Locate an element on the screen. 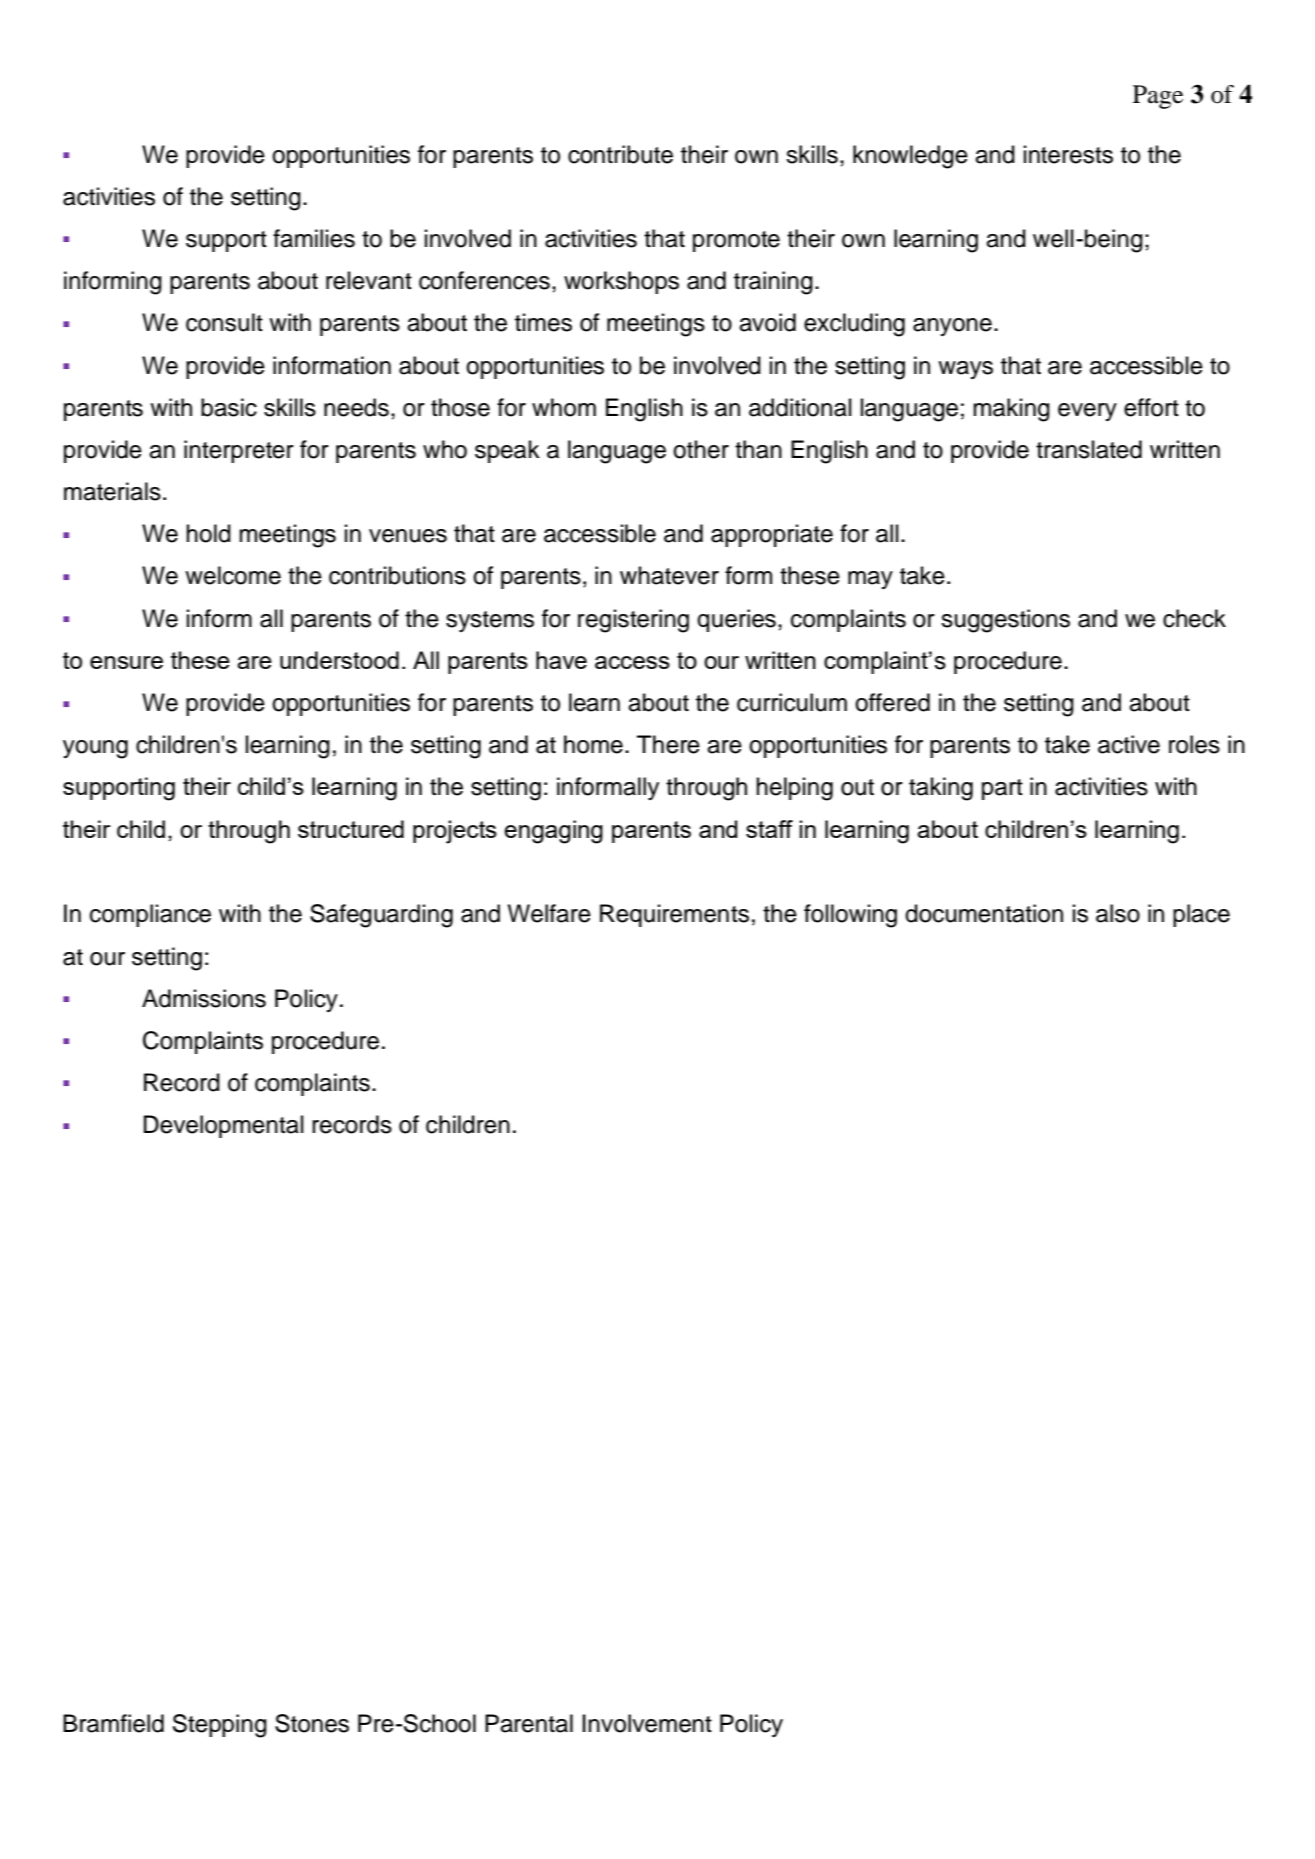 The width and height of the screenshot is (1315, 1859). families is located at coordinates (314, 238).
